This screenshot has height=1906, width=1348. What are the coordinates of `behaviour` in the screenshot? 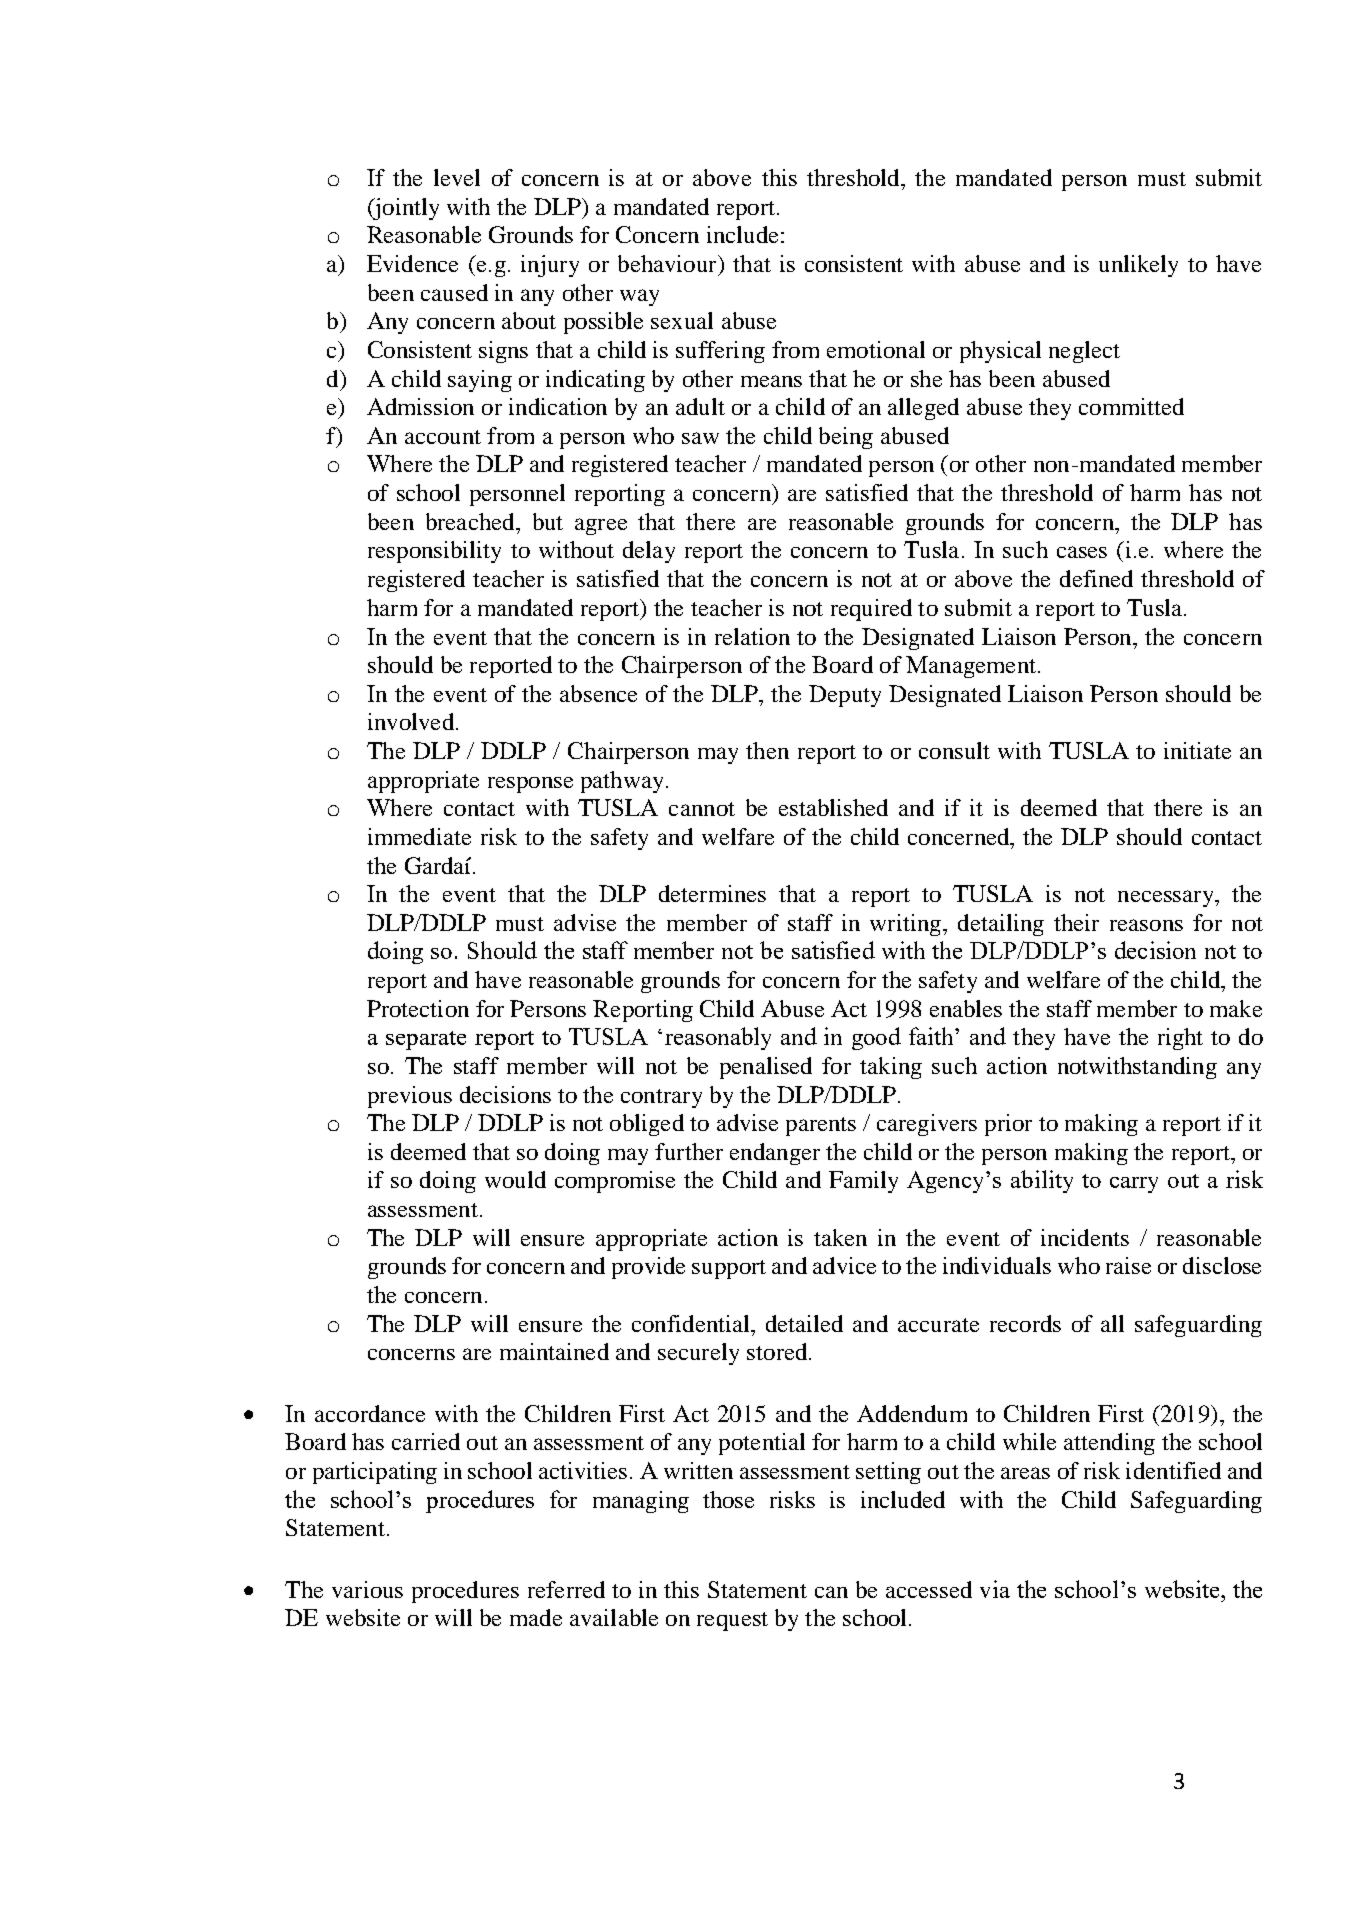 It's located at (668, 263).
